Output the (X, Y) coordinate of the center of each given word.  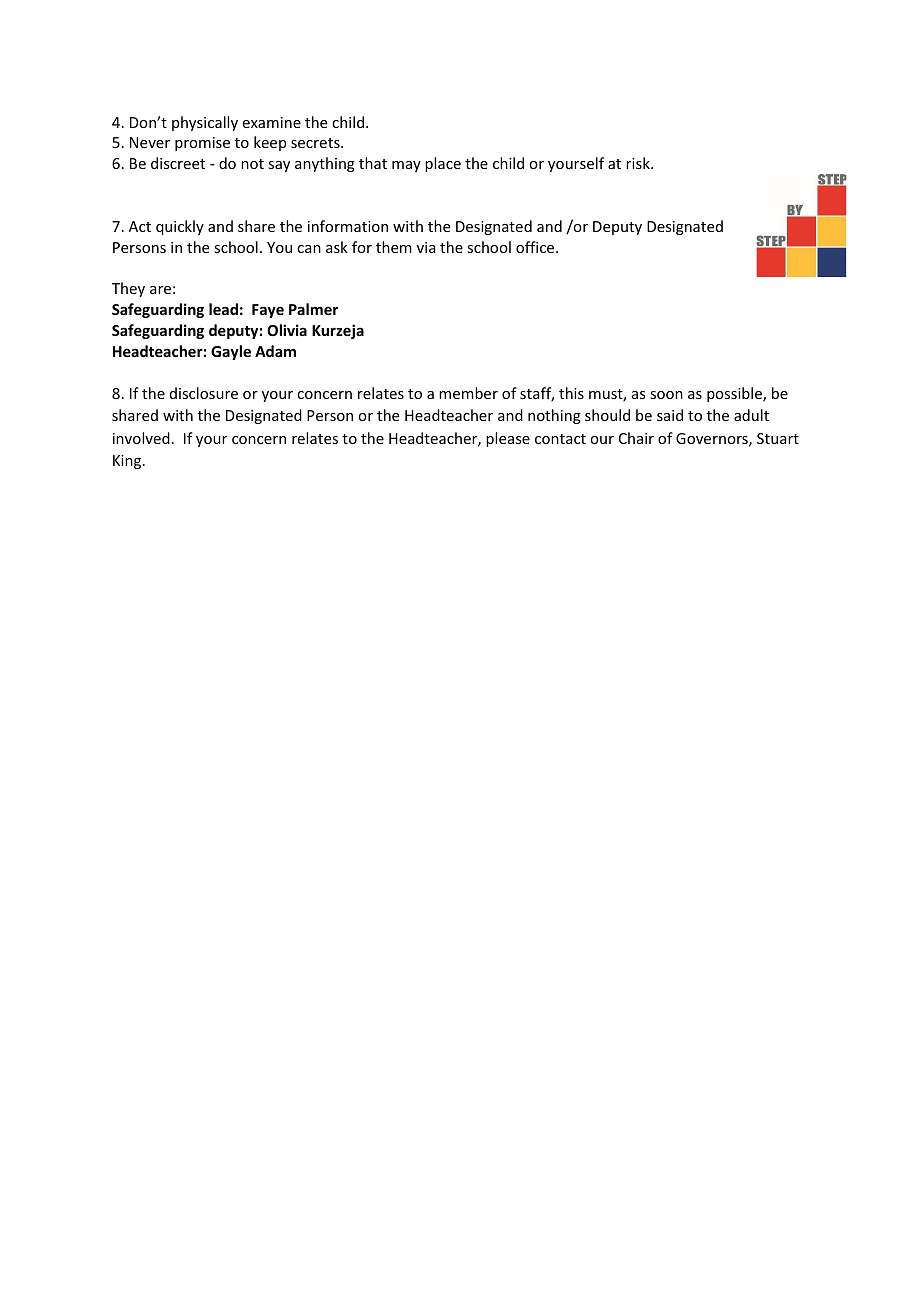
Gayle (231, 352)
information (348, 226)
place (443, 164)
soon (666, 395)
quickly (180, 227)
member (468, 393)
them (394, 247)
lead (223, 309)
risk (639, 163)
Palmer (313, 309)
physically (205, 123)
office (536, 247)
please (508, 439)
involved (141, 438)
